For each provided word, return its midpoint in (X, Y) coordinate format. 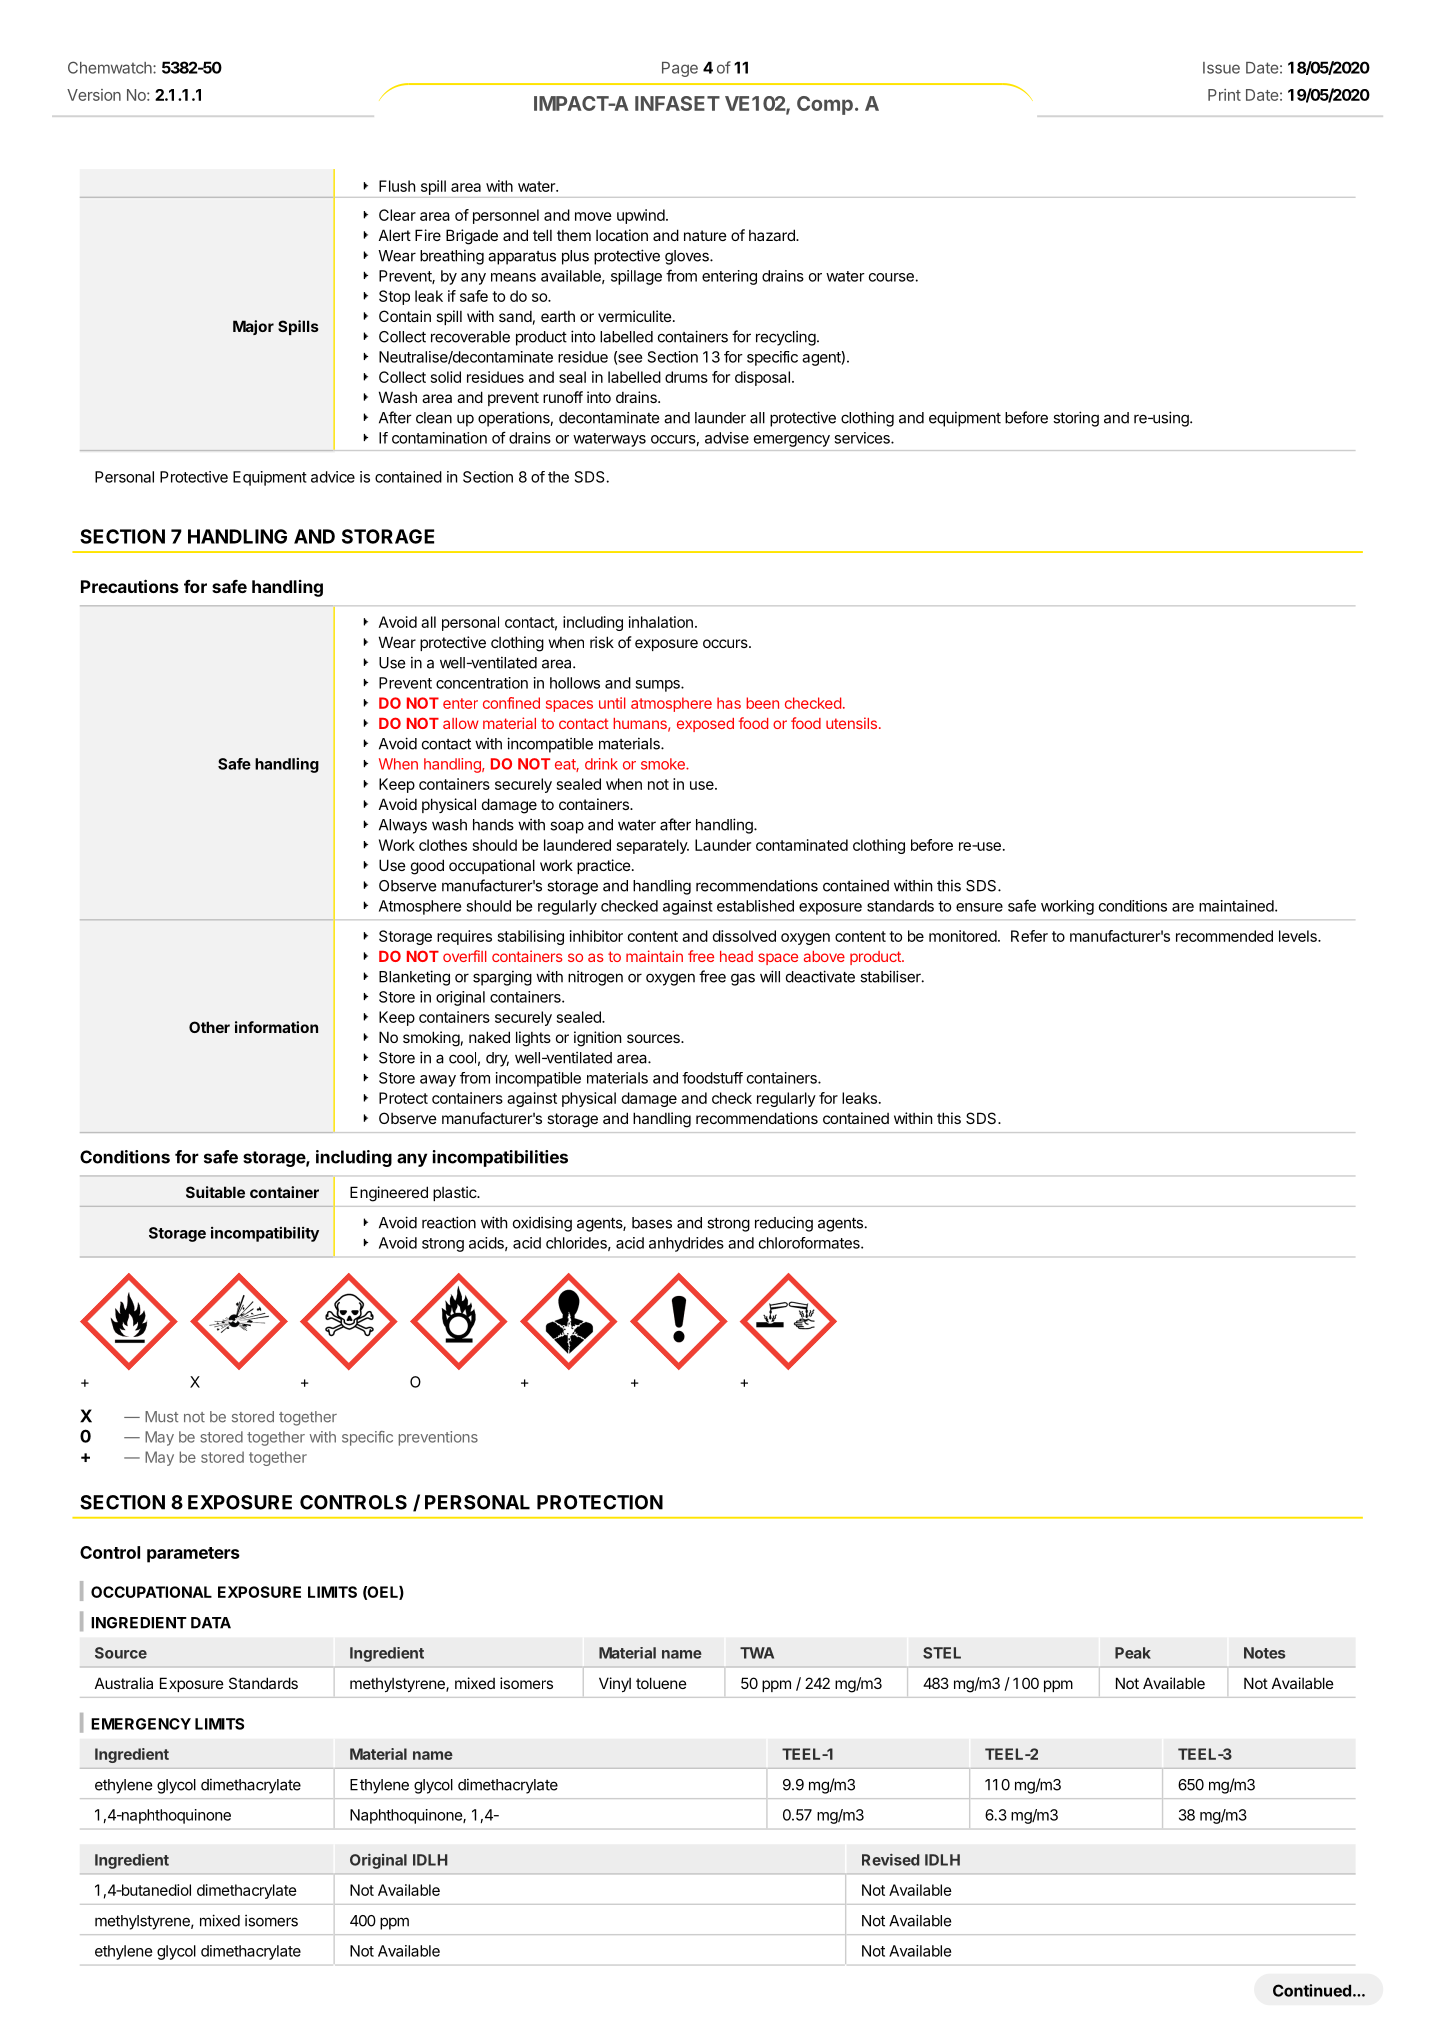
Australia (124, 1683)
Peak (1133, 1653)
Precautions (130, 586)
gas (743, 979)
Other (209, 1027)
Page (680, 69)
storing (1076, 419)
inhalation (661, 622)
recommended (1224, 936)
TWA (757, 1653)
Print (1224, 95)
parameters (193, 1555)
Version (94, 95)
